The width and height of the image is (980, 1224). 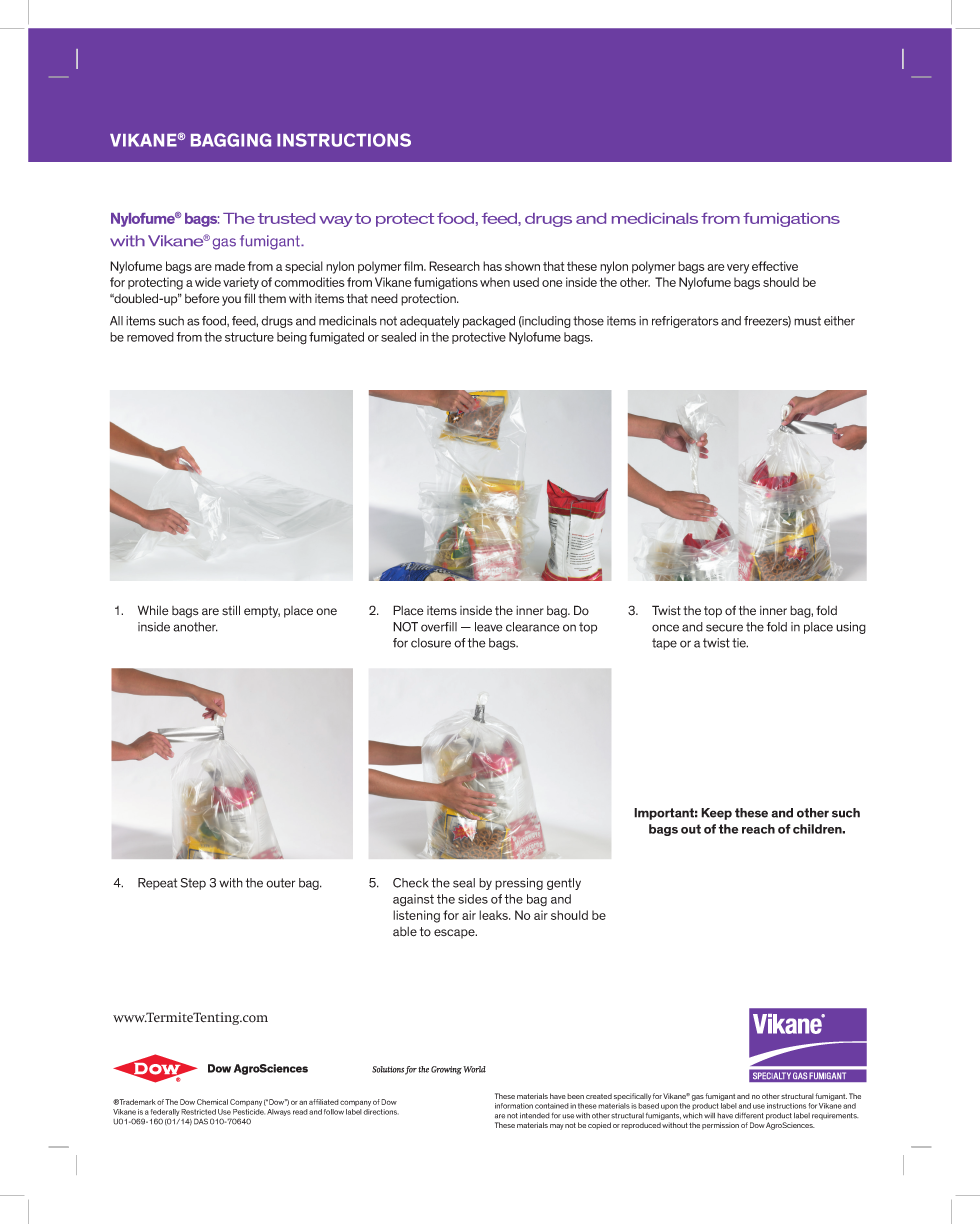 I want to click on leave, so click(x=489, y=627).
